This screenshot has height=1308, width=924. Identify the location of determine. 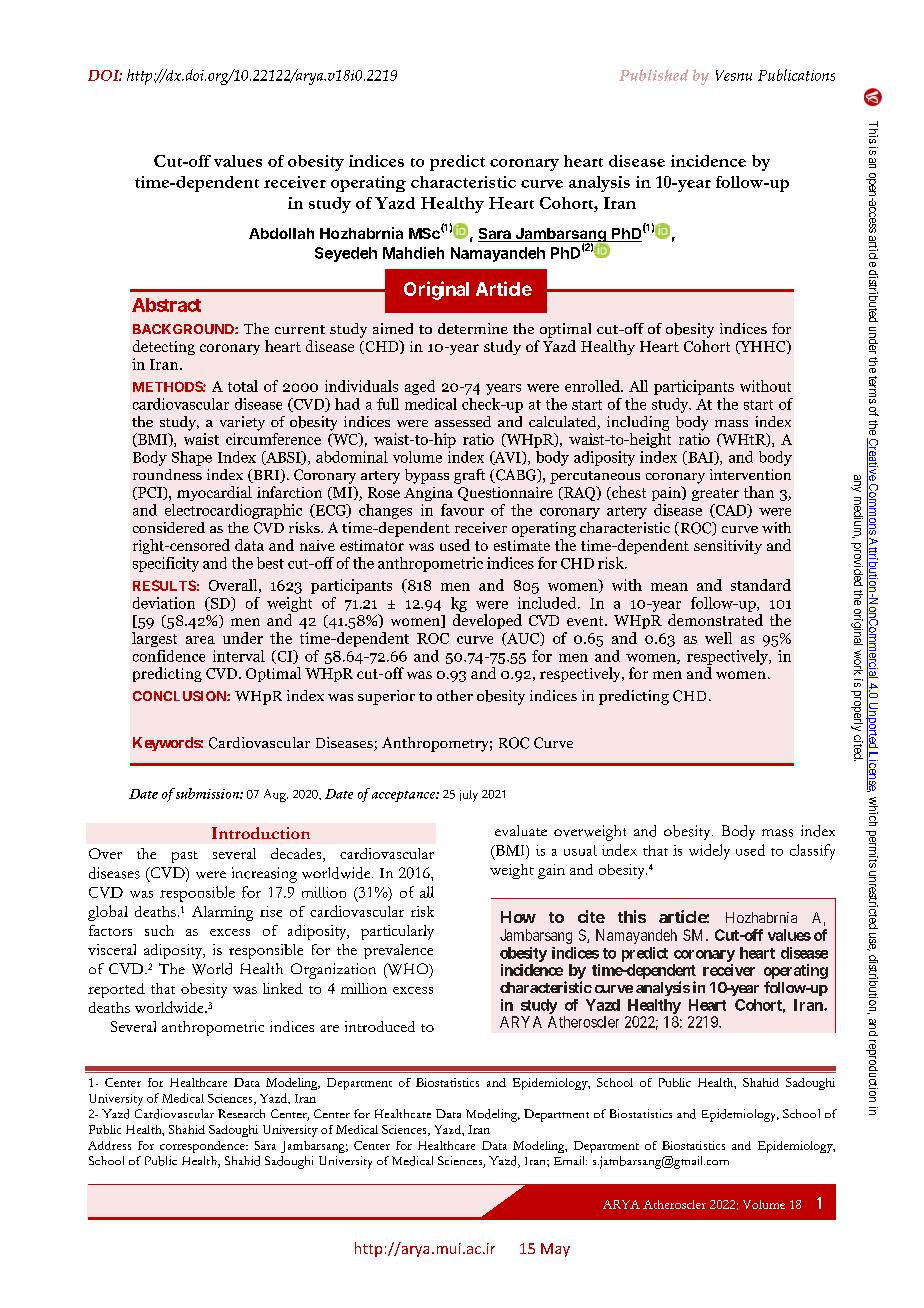
(473, 328).
